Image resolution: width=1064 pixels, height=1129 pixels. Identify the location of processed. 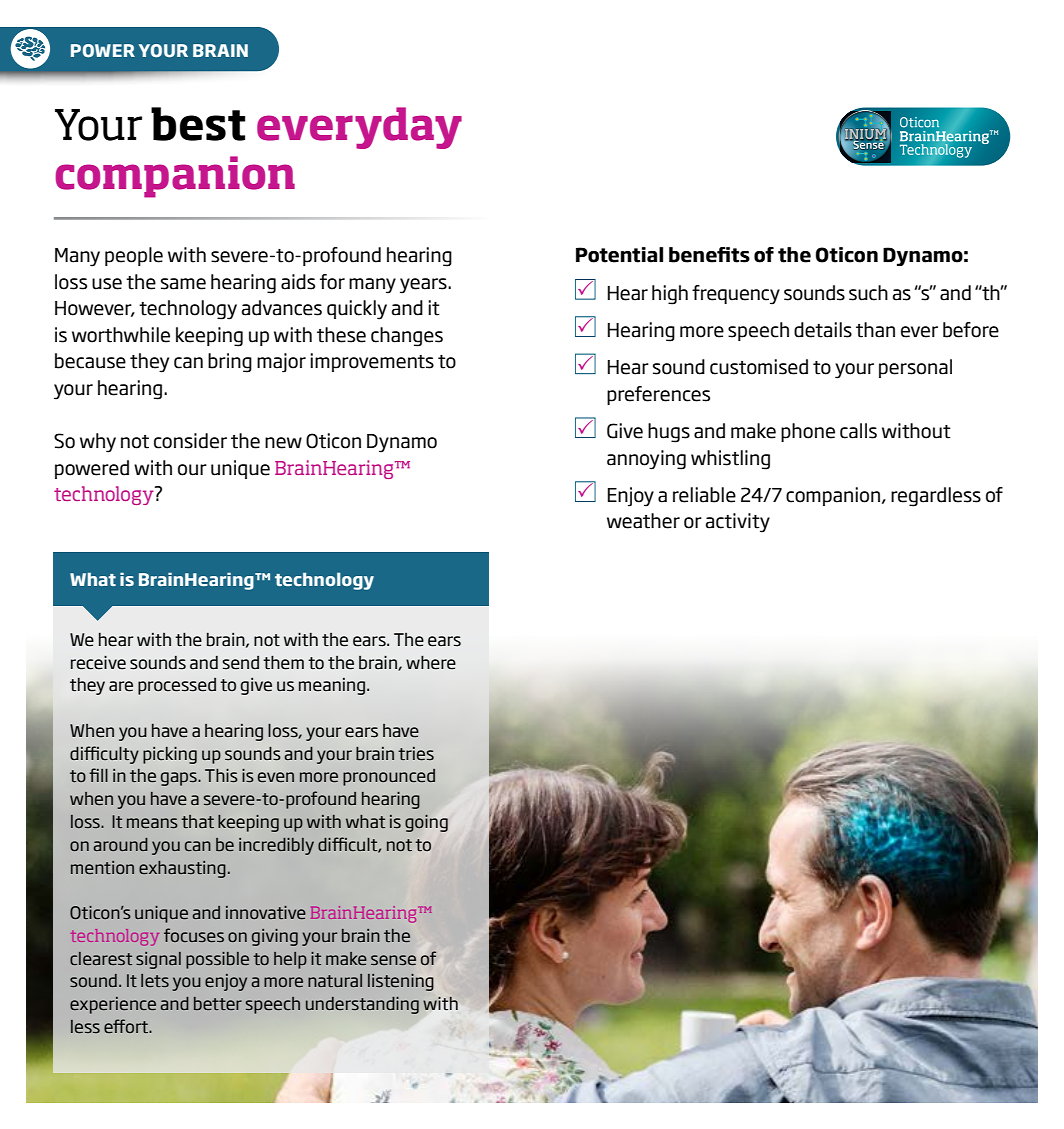
(177, 686).
